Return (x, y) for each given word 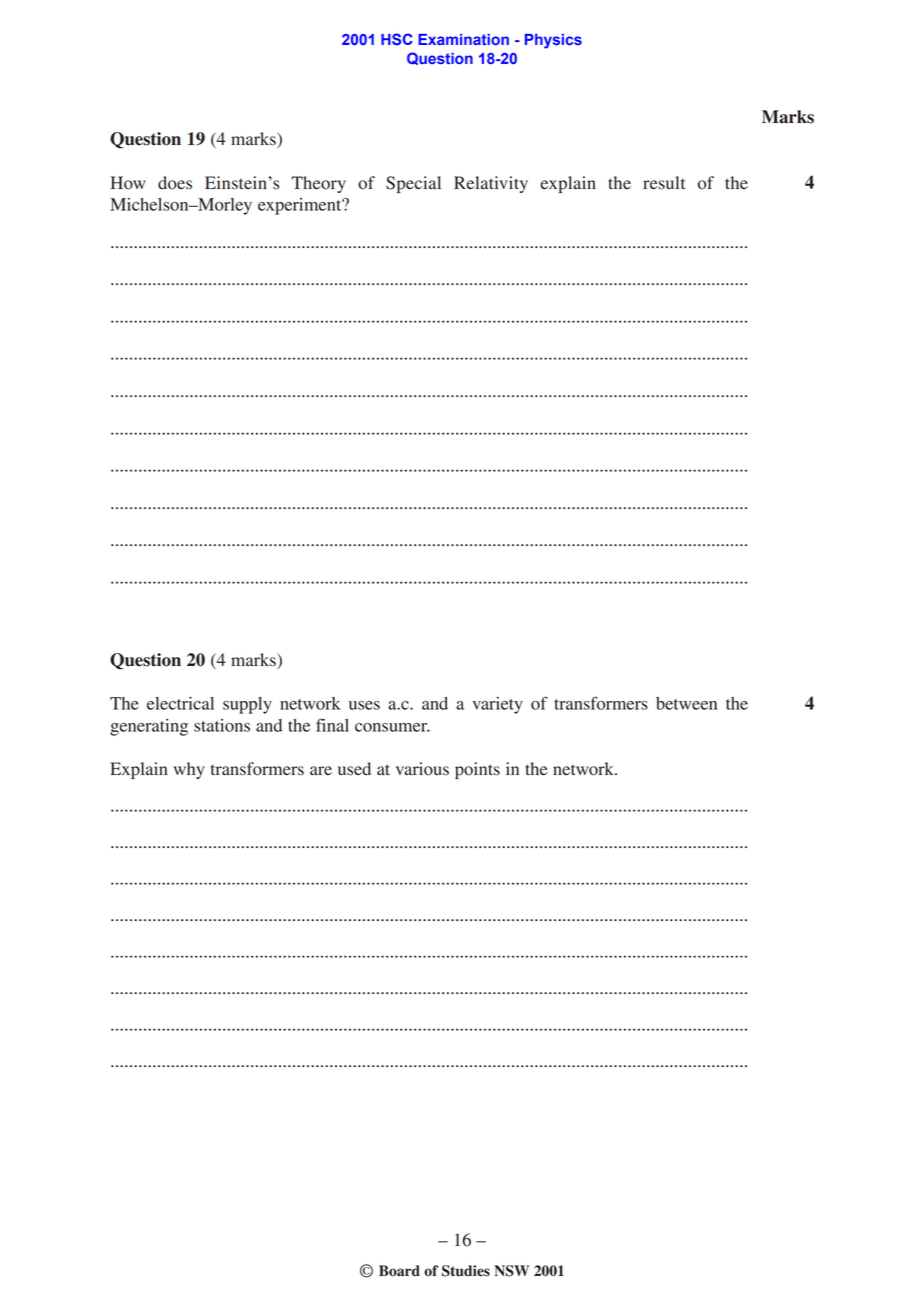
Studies (466, 1271)
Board (399, 1271)
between (686, 703)
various (422, 769)
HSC (397, 39)
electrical (180, 703)
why (189, 770)
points (477, 770)
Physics (553, 41)
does (175, 183)
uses (364, 705)
